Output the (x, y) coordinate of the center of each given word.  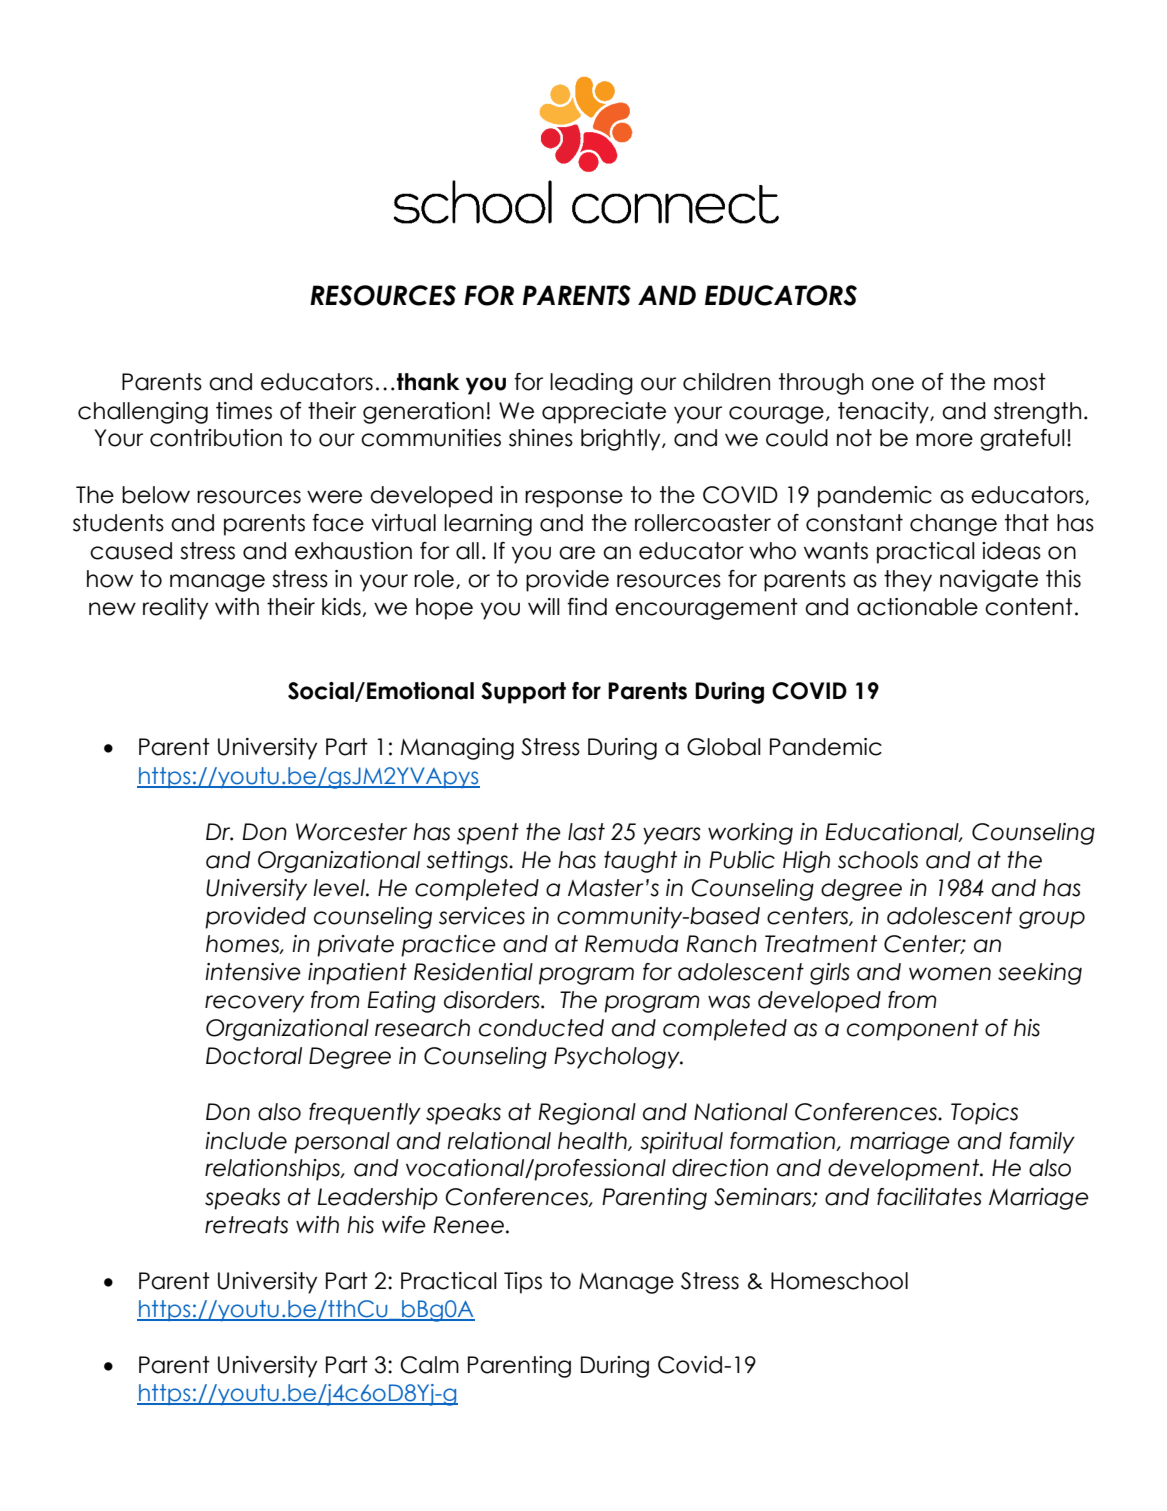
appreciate (604, 413)
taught (640, 862)
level (340, 888)
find (587, 607)
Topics (984, 1114)
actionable (917, 607)
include (246, 1141)
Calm (429, 1365)
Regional (587, 1114)
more (944, 440)
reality (175, 609)
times (244, 411)
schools (878, 860)
